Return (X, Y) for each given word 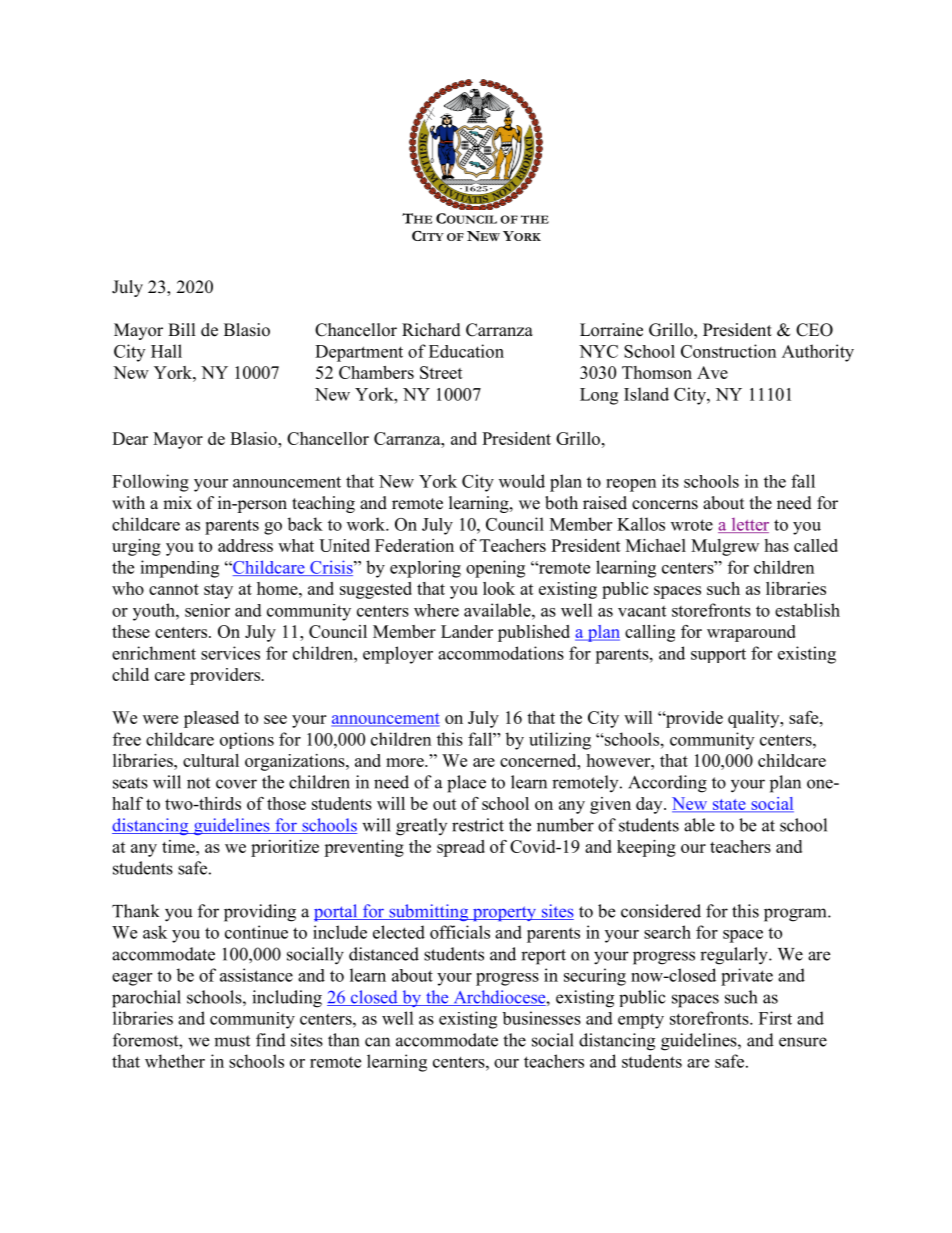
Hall (166, 351)
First (775, 1018)
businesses (541, 1018)
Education (466, 351)
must (232, 1041)
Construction (728, 351)
